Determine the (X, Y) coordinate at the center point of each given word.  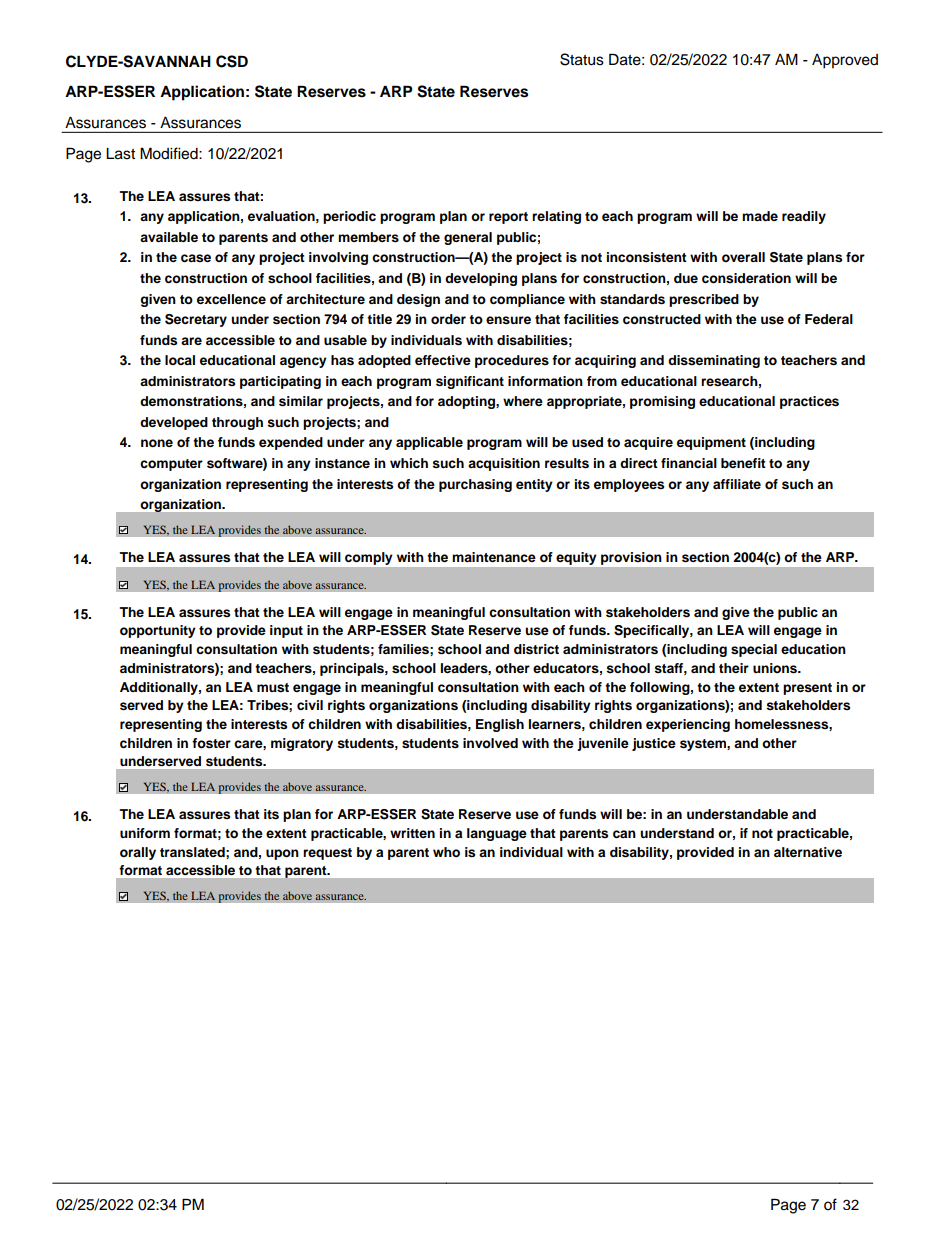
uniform (145, 833)
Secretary (196, 320)
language (497, 834)
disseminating (714, 361)
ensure (508, 320)
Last (120, 154)
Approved (845, 61)
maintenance (494, 557)
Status (582, 59)
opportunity (158, 631)
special (754, 650)
